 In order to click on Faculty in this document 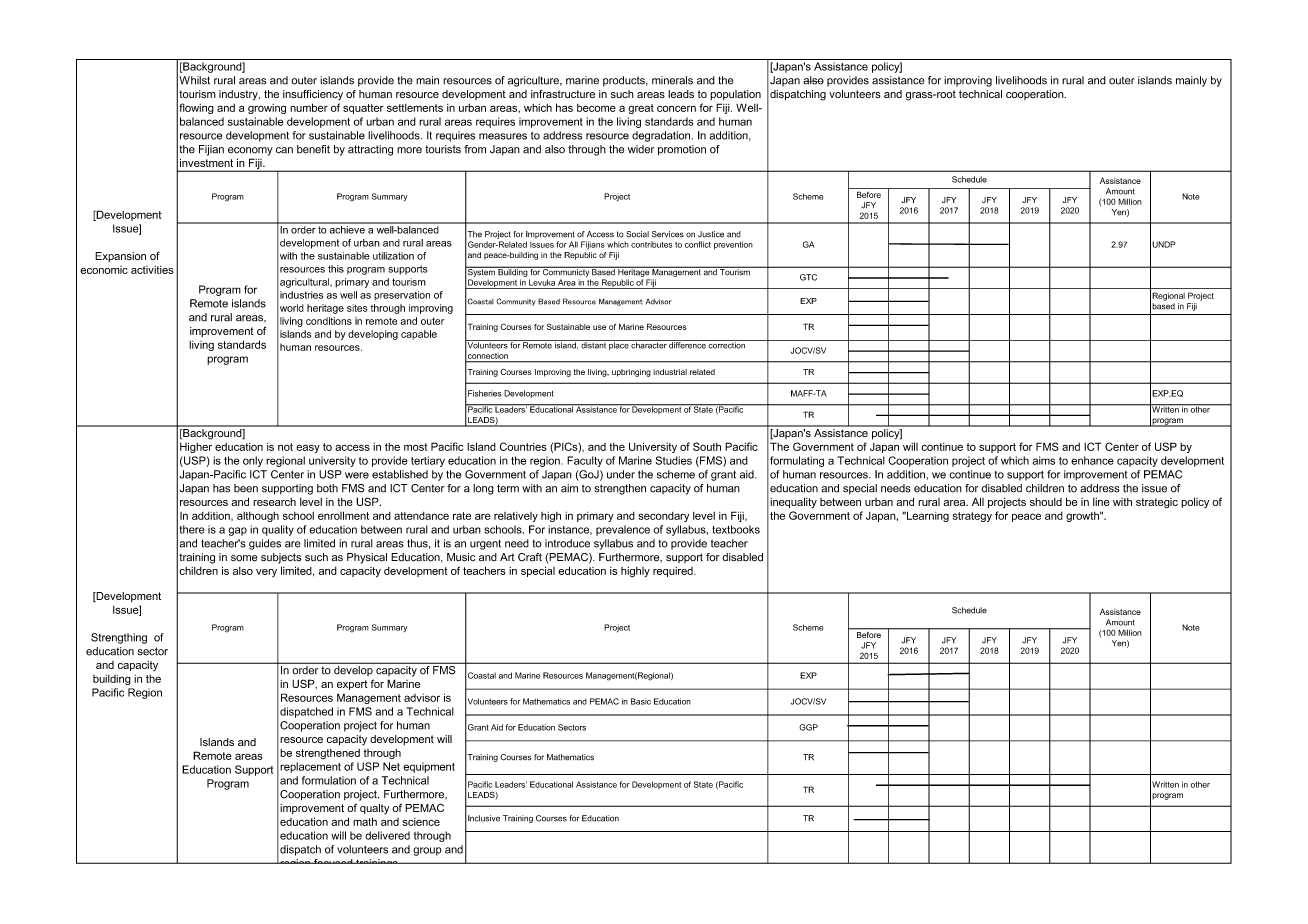, I will do `click(585, 461)`.
